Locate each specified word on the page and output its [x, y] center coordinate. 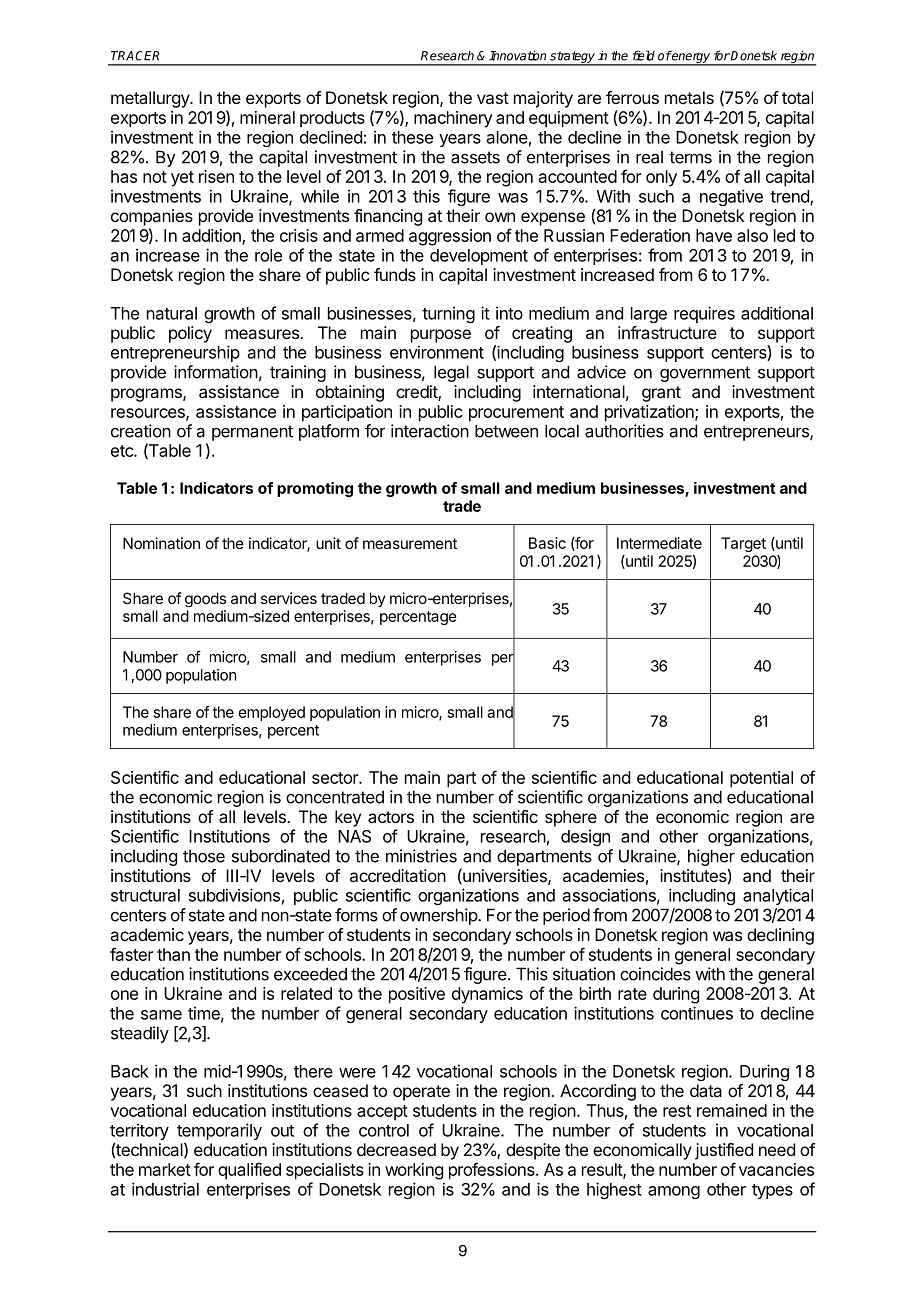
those [204, 856]
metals [689, 97]
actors [391, 817]
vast [493, 98]
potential [761, 779]
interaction [430, 431]
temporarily [219, 1133]
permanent [252, 433]
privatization [650, 413]
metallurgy [151, 99]
